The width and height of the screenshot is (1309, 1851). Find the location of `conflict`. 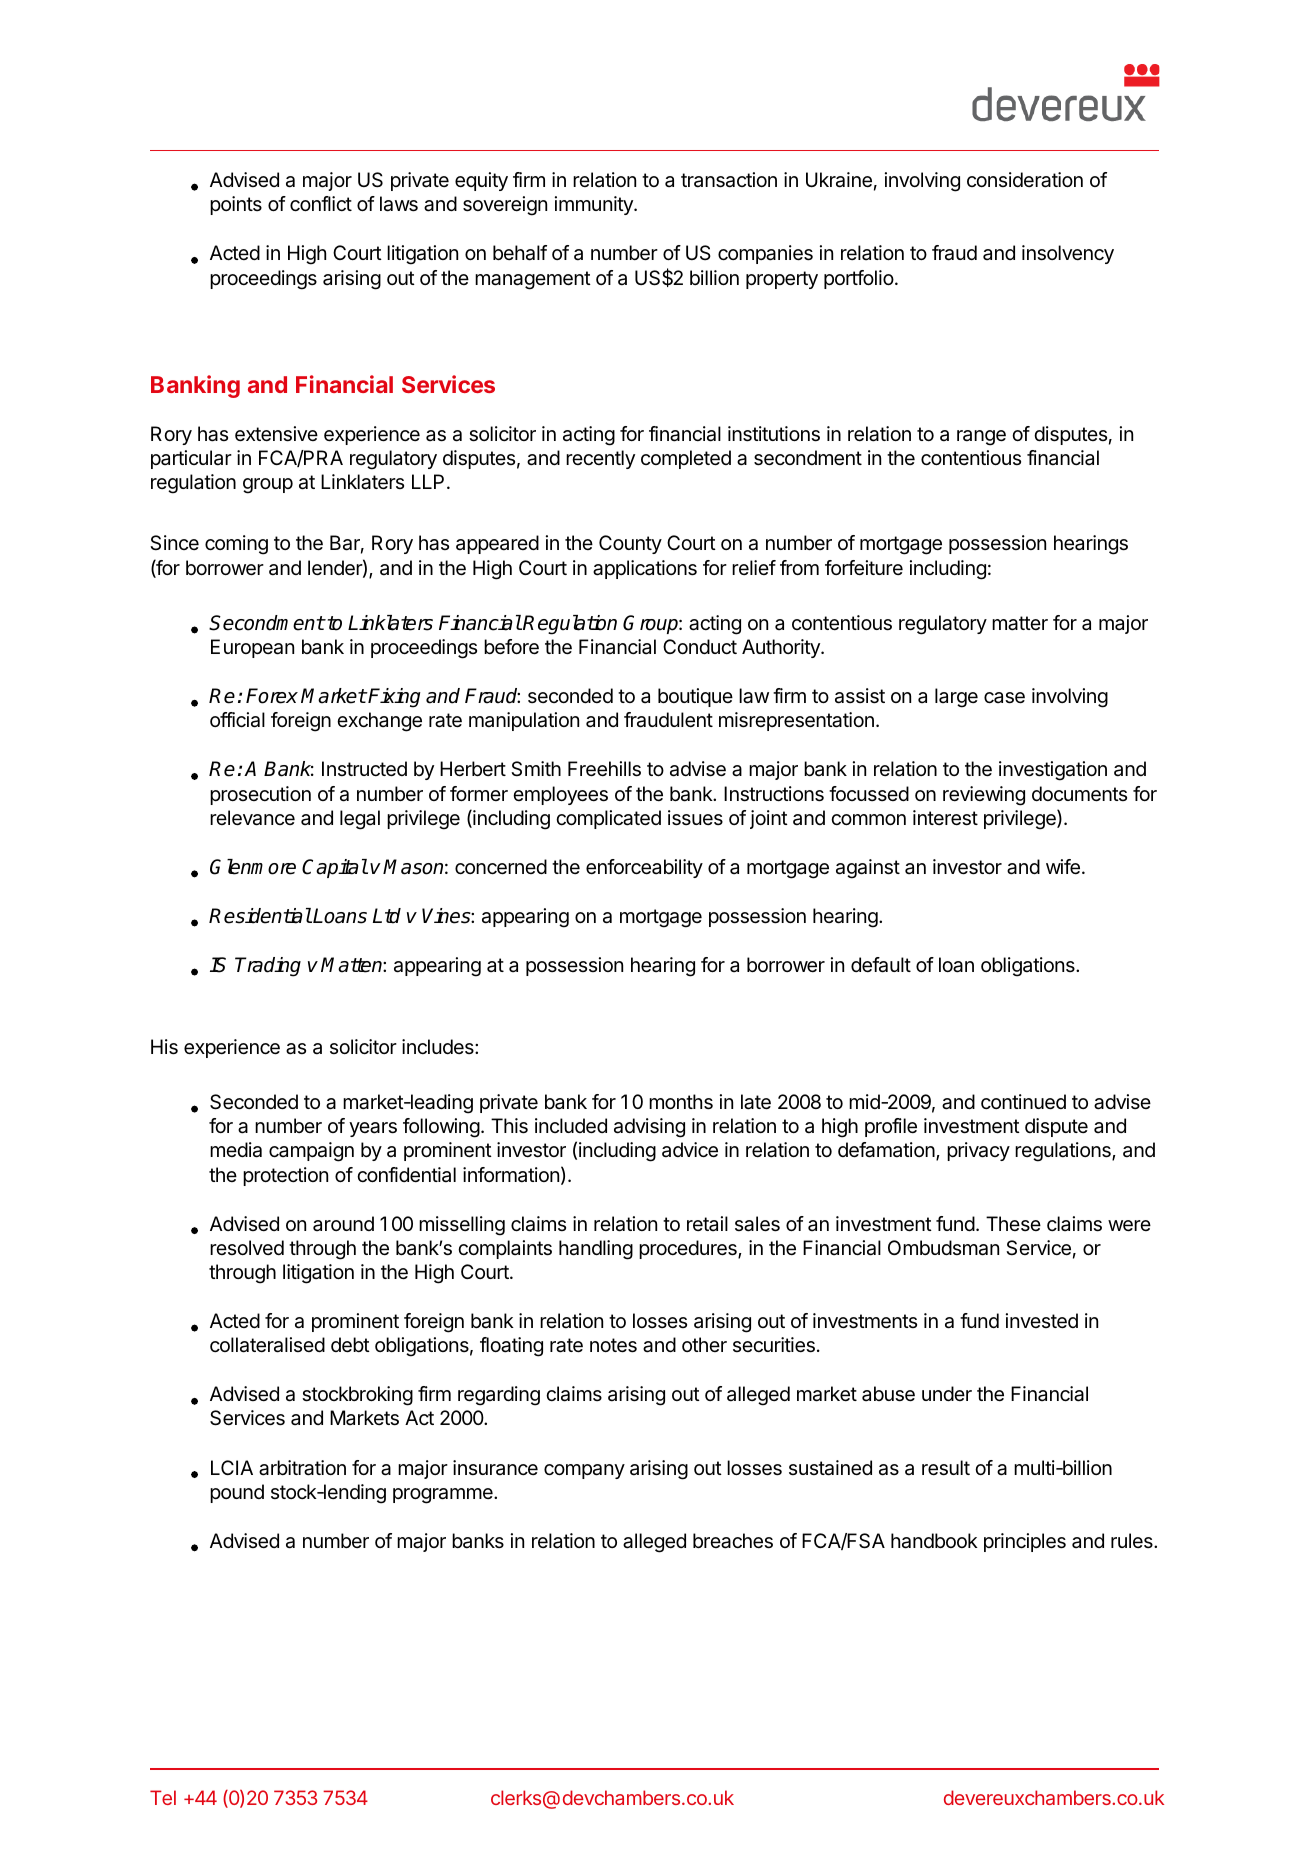

conflict is located at coordinates (321, 204).
